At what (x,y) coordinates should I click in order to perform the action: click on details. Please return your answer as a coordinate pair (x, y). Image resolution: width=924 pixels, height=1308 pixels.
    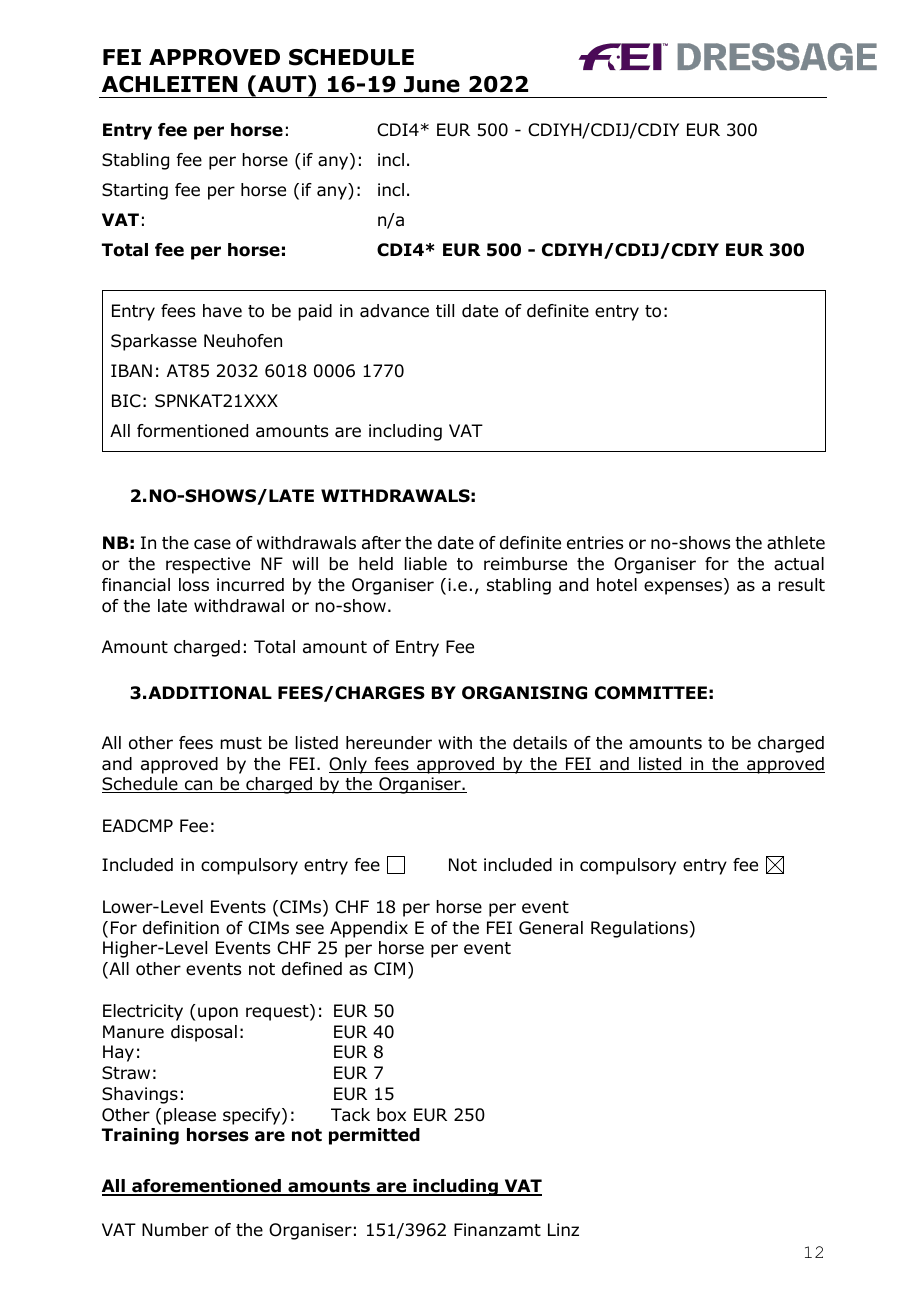
    Looking at the image, I should click on (540, 743).
